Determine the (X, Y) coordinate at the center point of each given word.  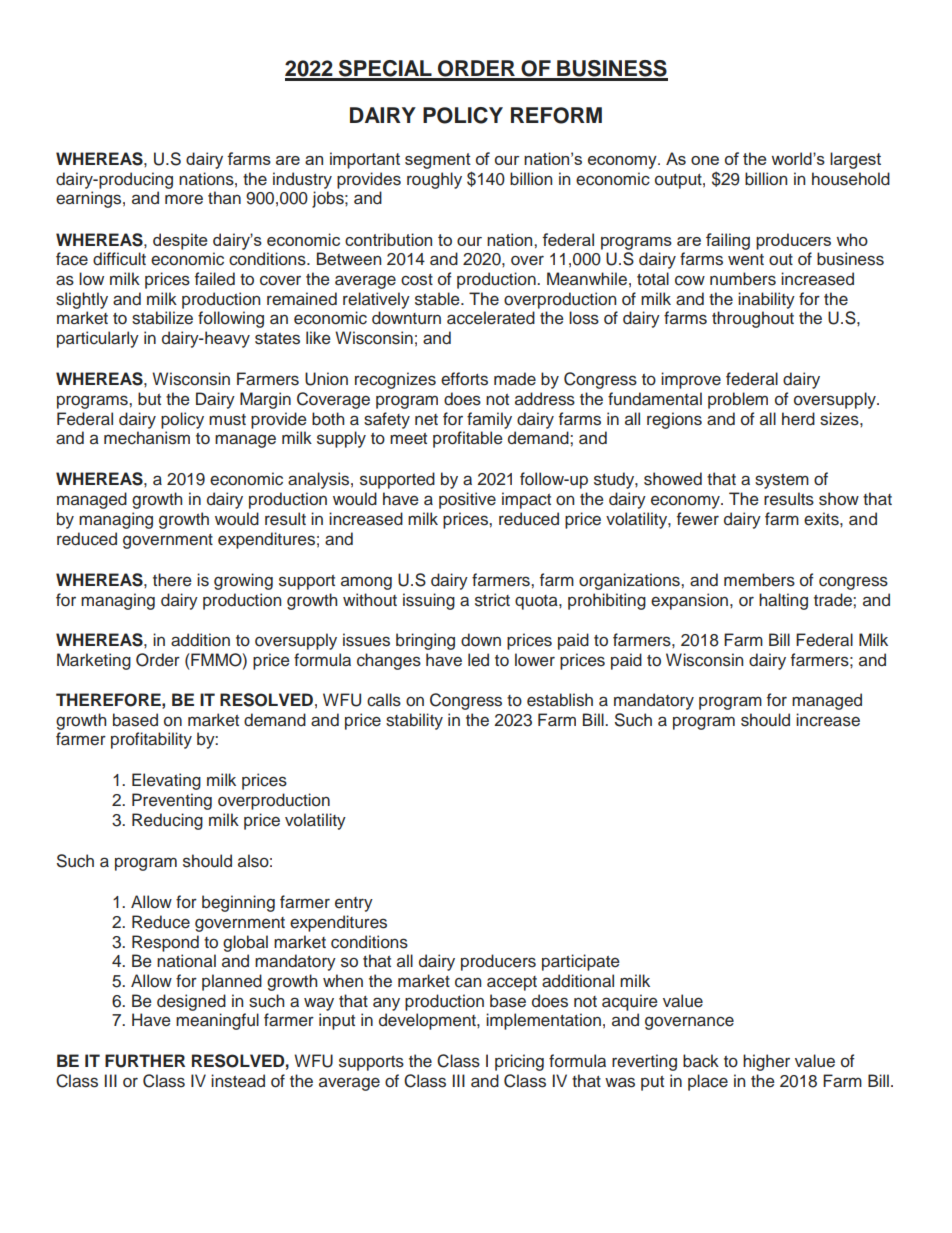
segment (438, 161)
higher (766, 1062)
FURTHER (145, 1061)
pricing (519, 1062)
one (705, 160)
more (184, 199)
